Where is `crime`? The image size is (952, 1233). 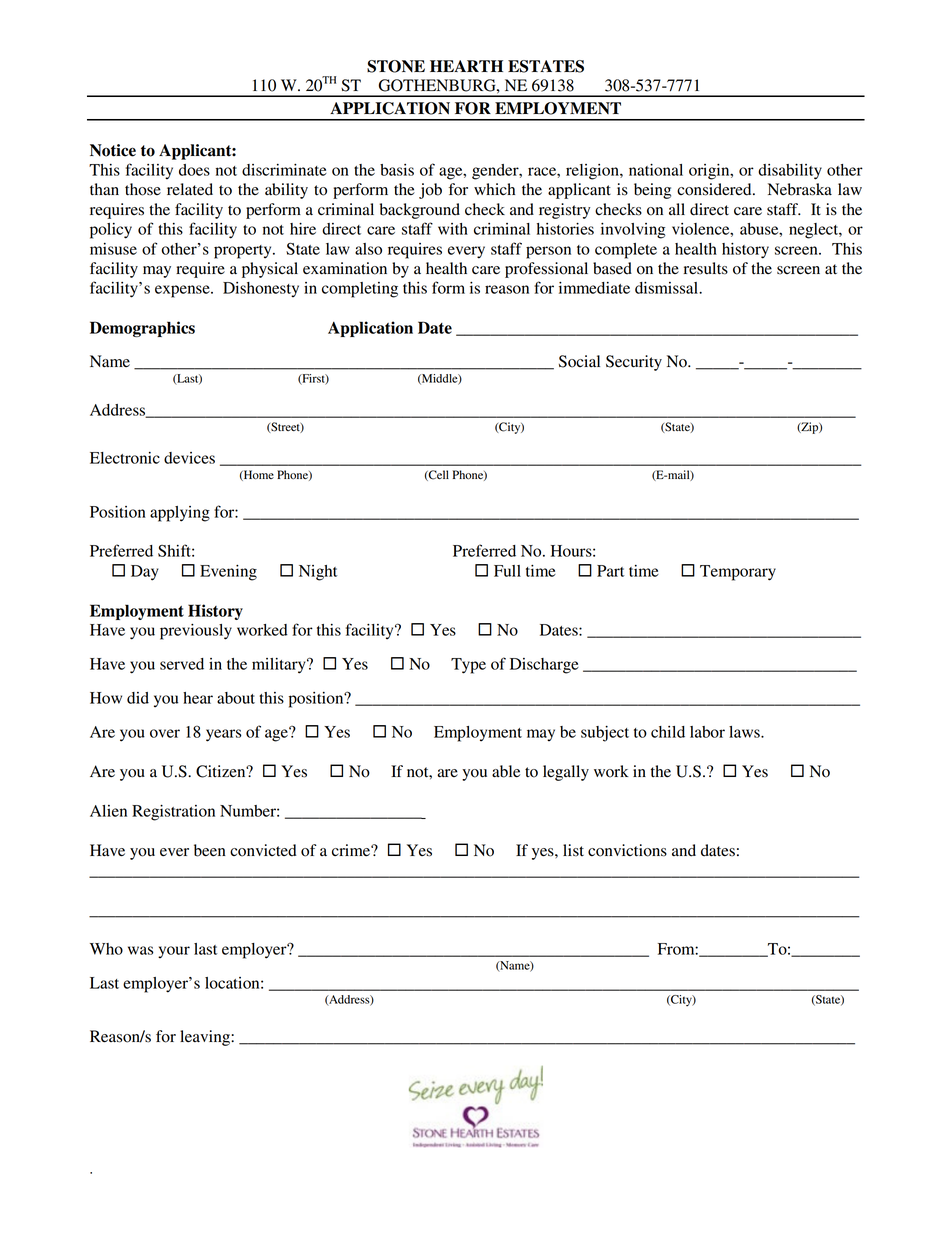
crime is located at coordinates (352, 850).
